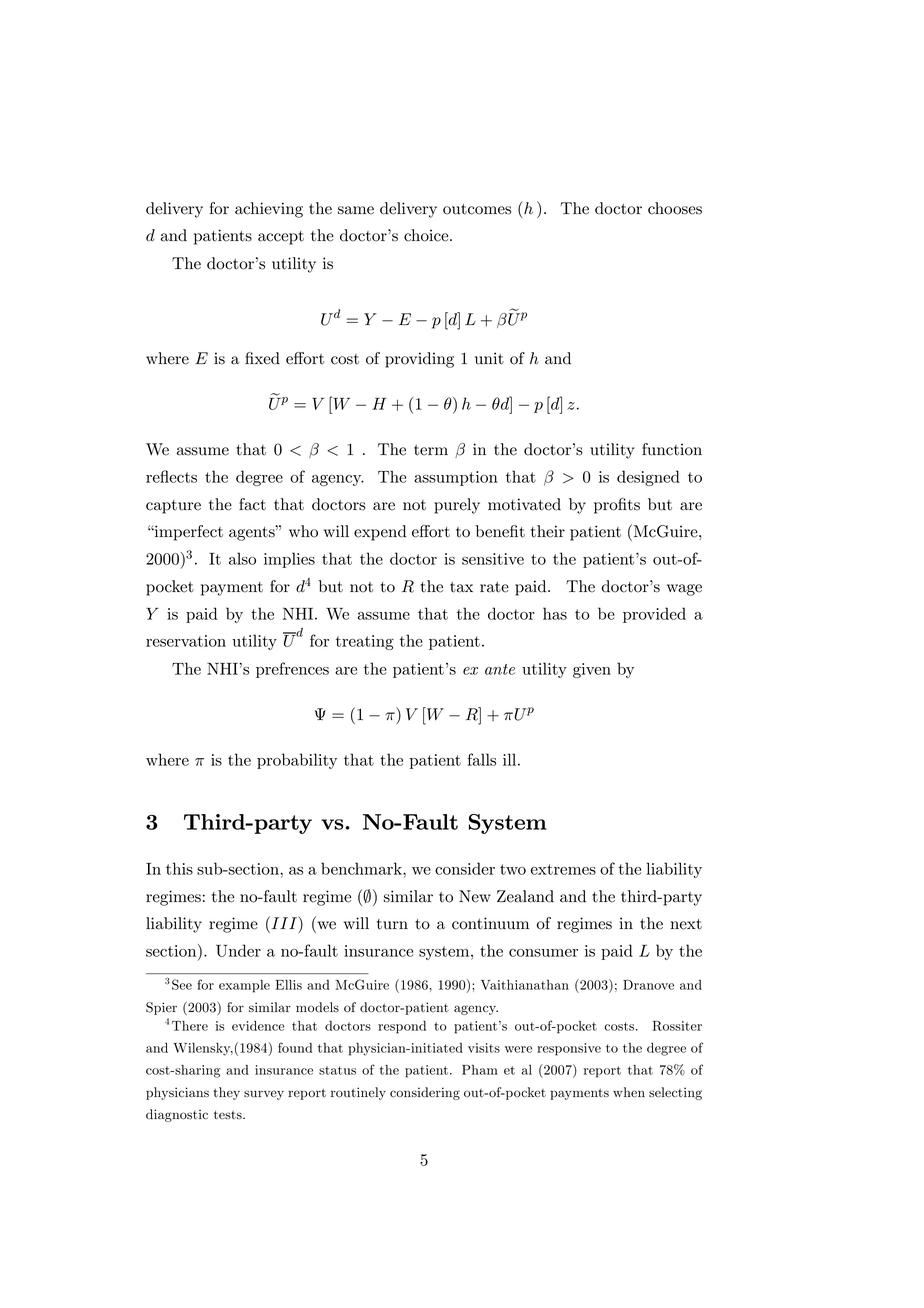 The width and height of the screenshot is (924, 1308). Describe the element at coordinates (480, 1070) in the screenshot. I see `Pham` at that location.
